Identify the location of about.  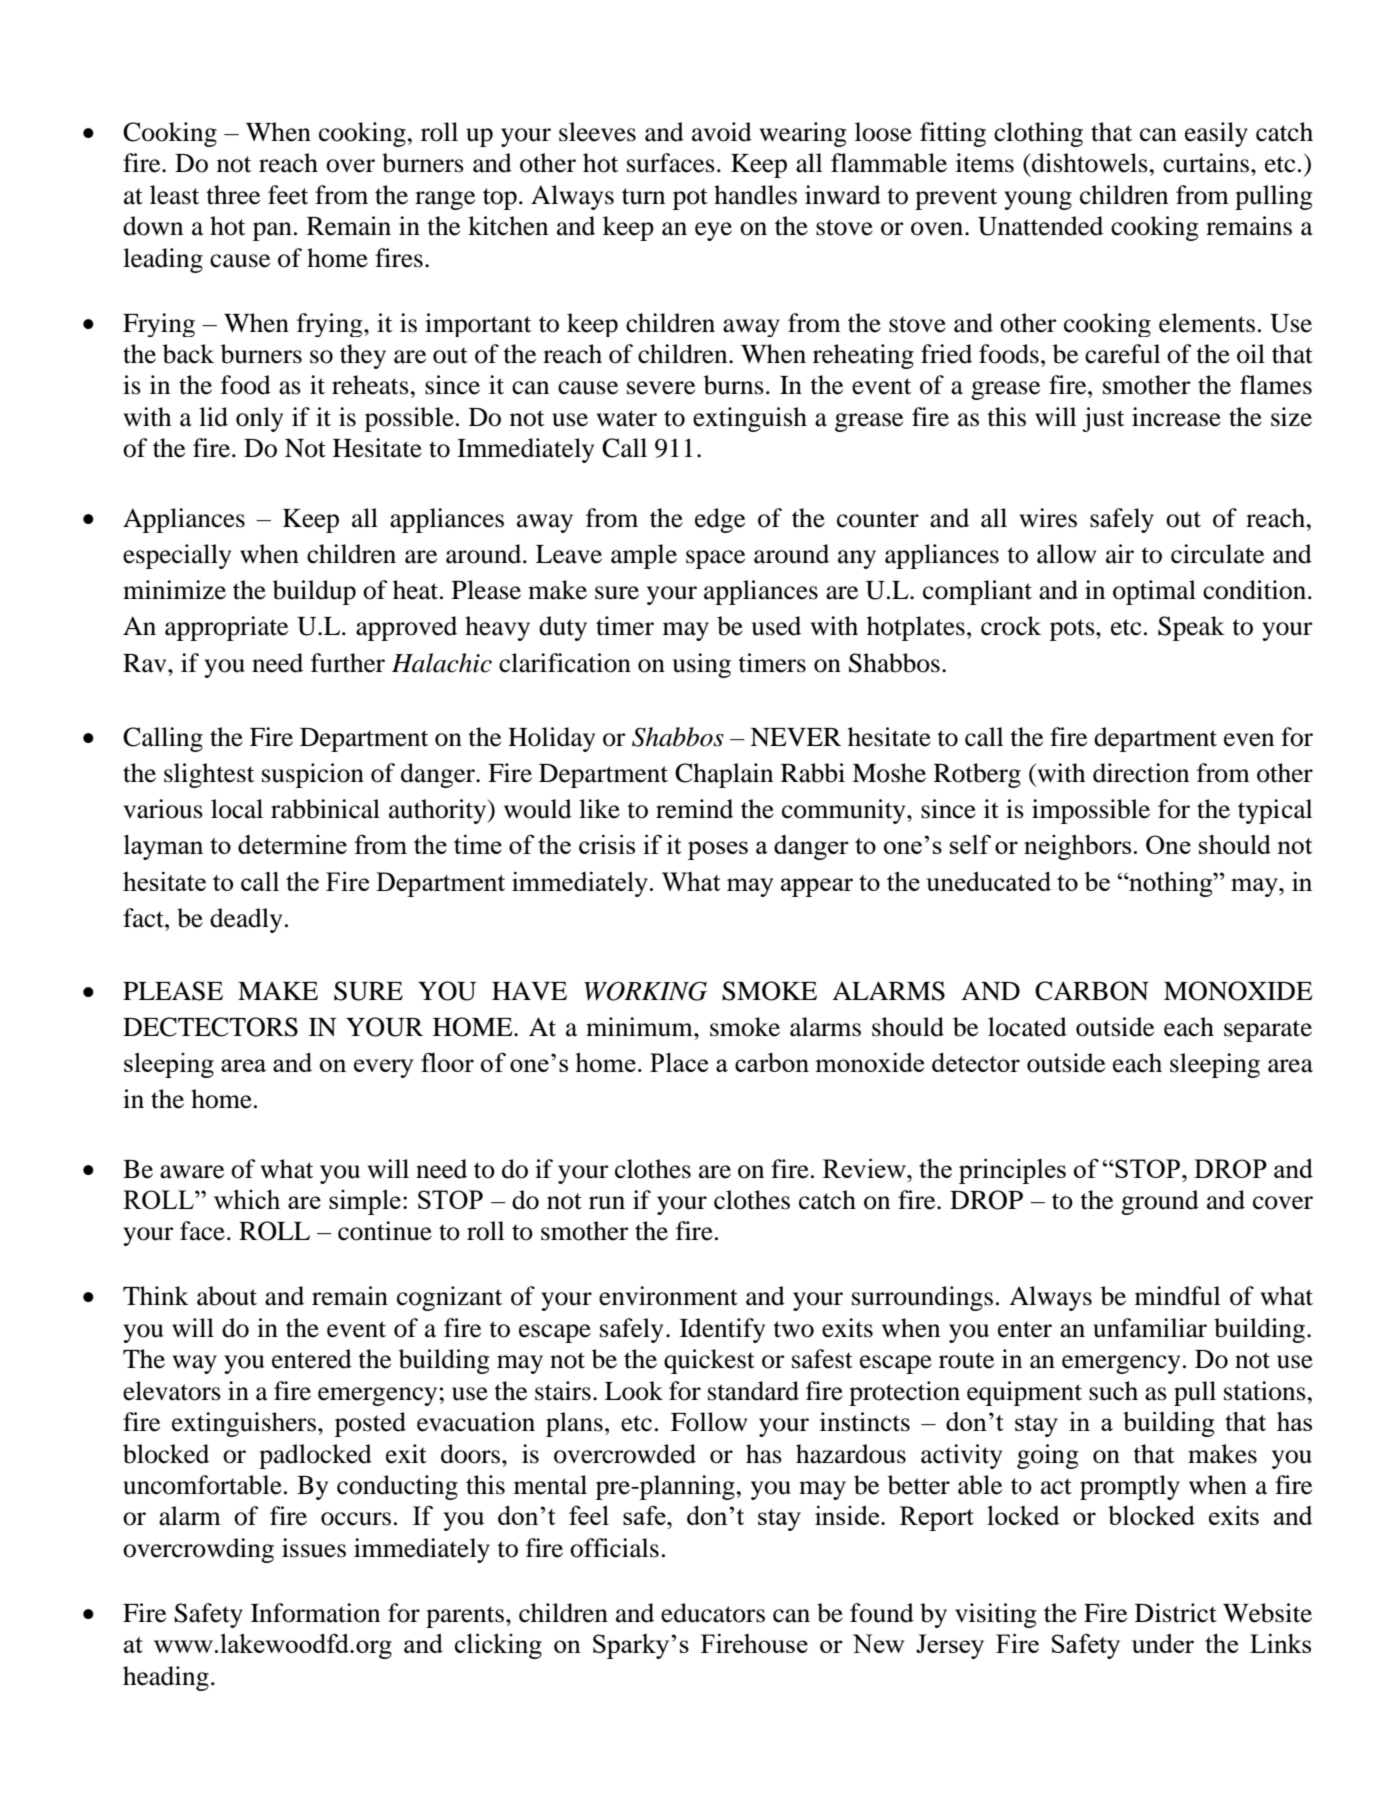
(227, 1296).
